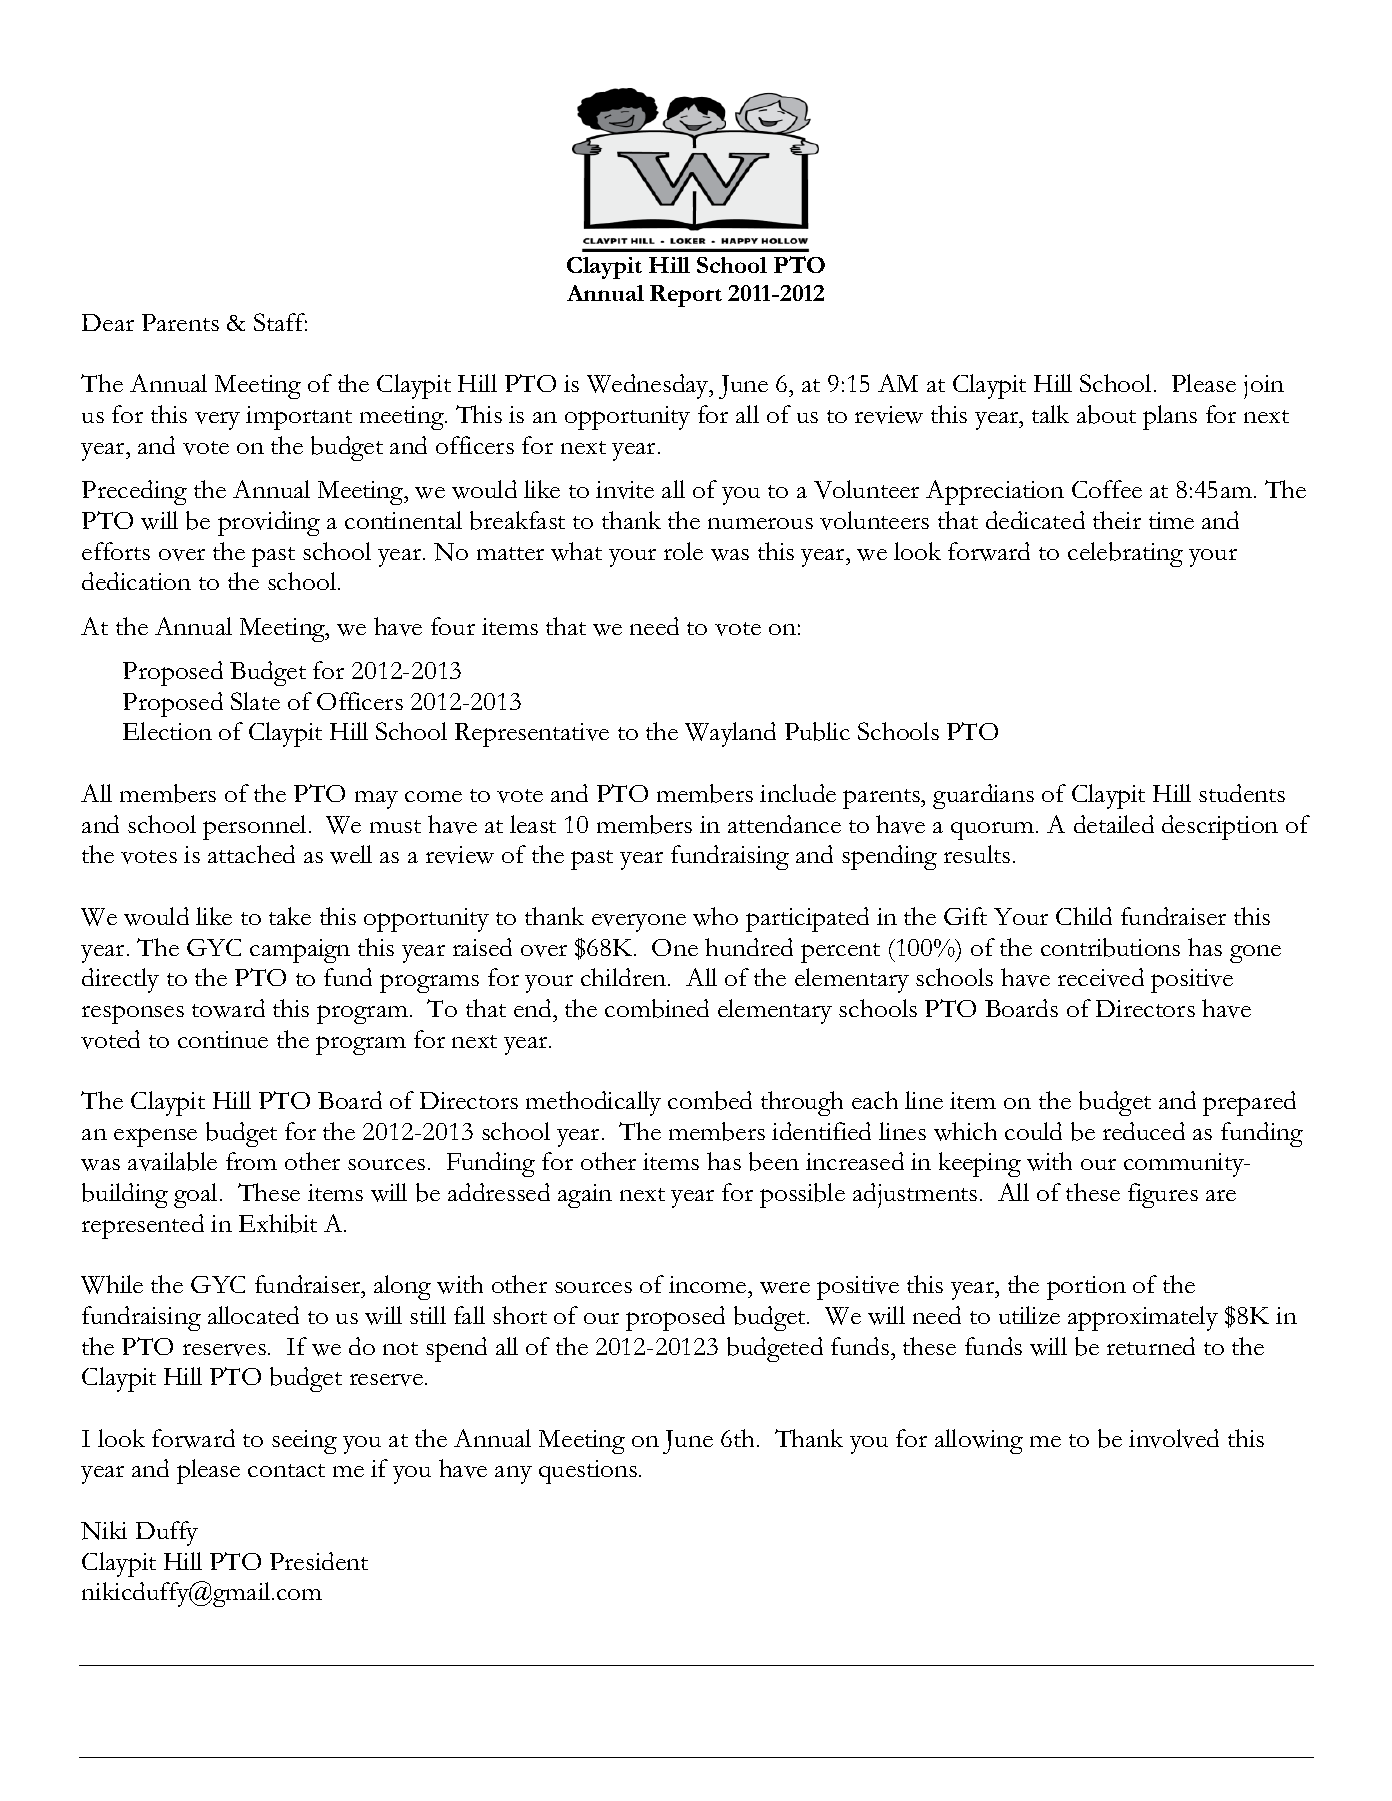 This screenshot has height=1801, width=1392. Describe the element at coordinates (1125, 554) in the screenshot. I see `celebrating` at that location.
